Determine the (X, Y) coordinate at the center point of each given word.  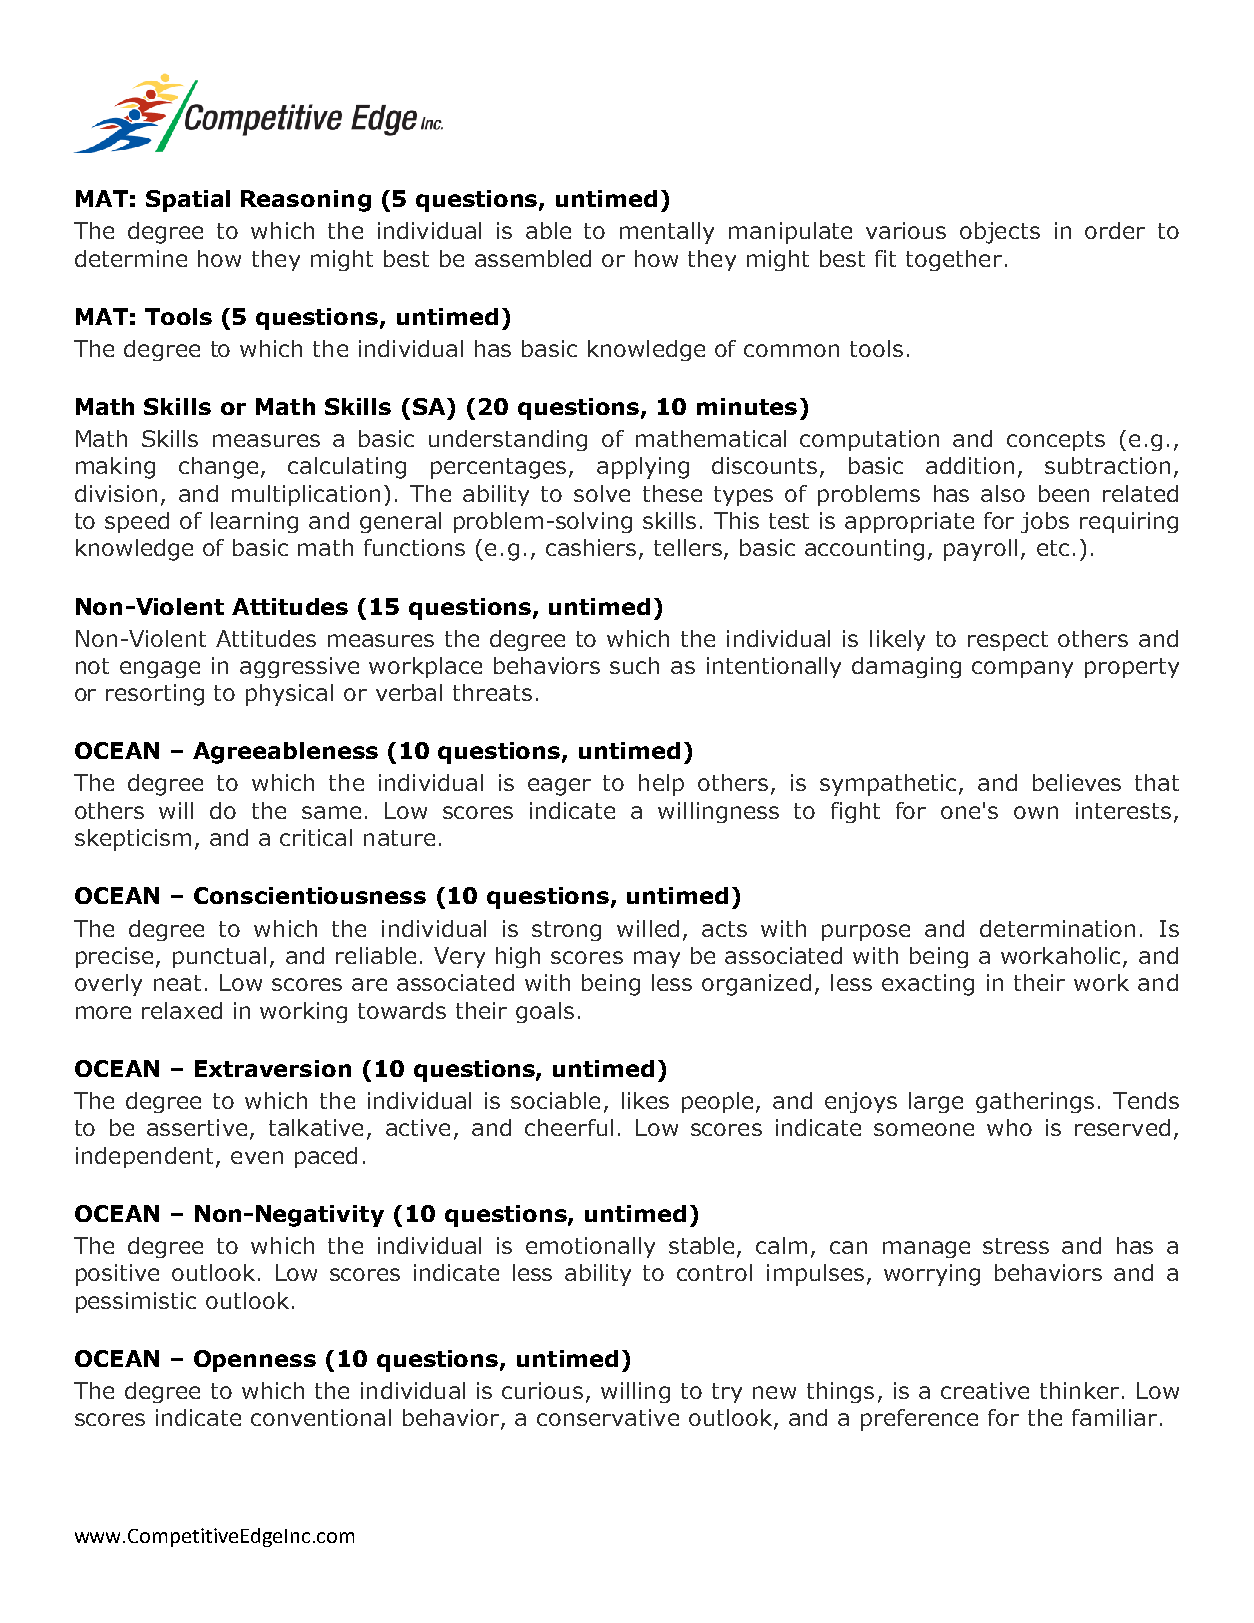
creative (985, 1390)
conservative (608, 1417)
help (661, 785)
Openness (255, 1361)
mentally (667, 233)
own (1036, 812)
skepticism (133, 840)
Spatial (188, 201)
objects (1000, 233)
